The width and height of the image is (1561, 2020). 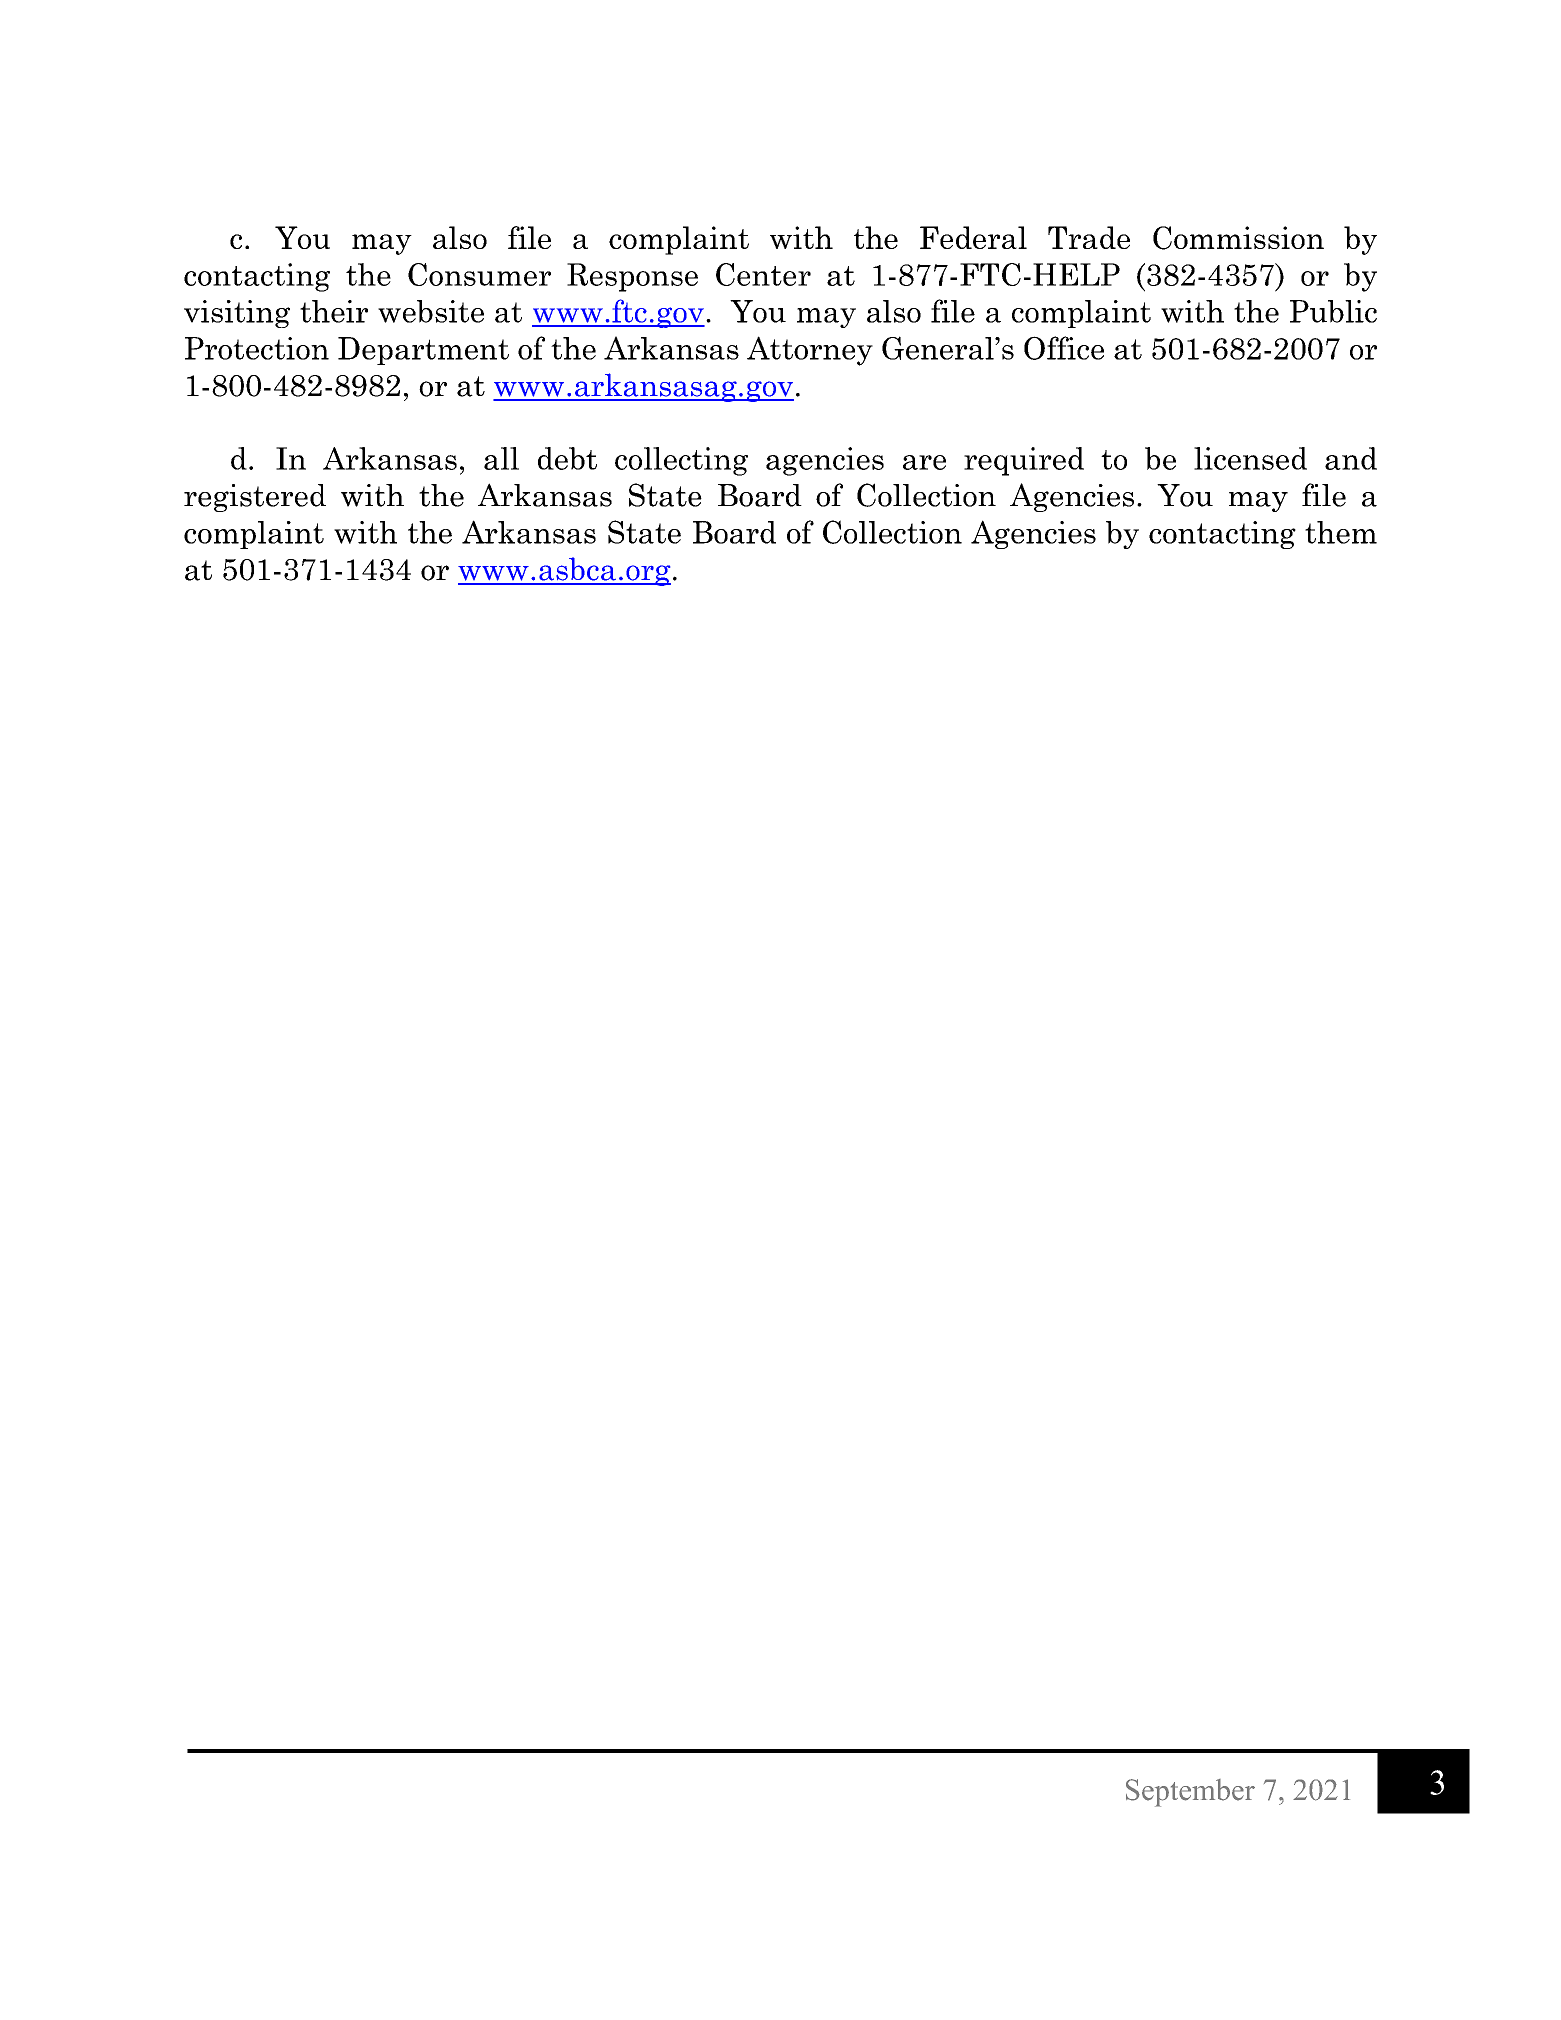 I want to click on their, so click(x=334, y=311).
